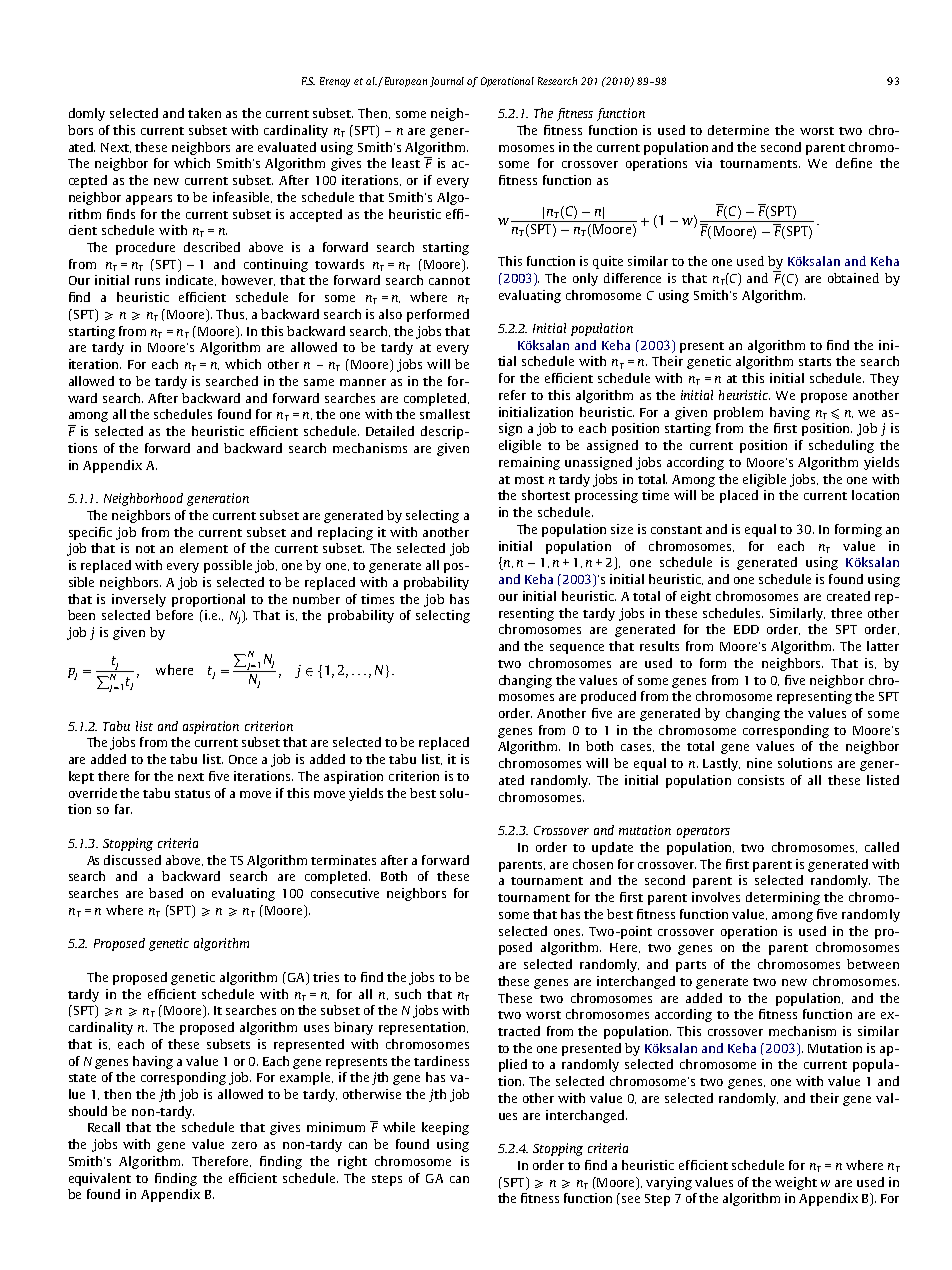  I want to click on varying, so click(669, 1183).
